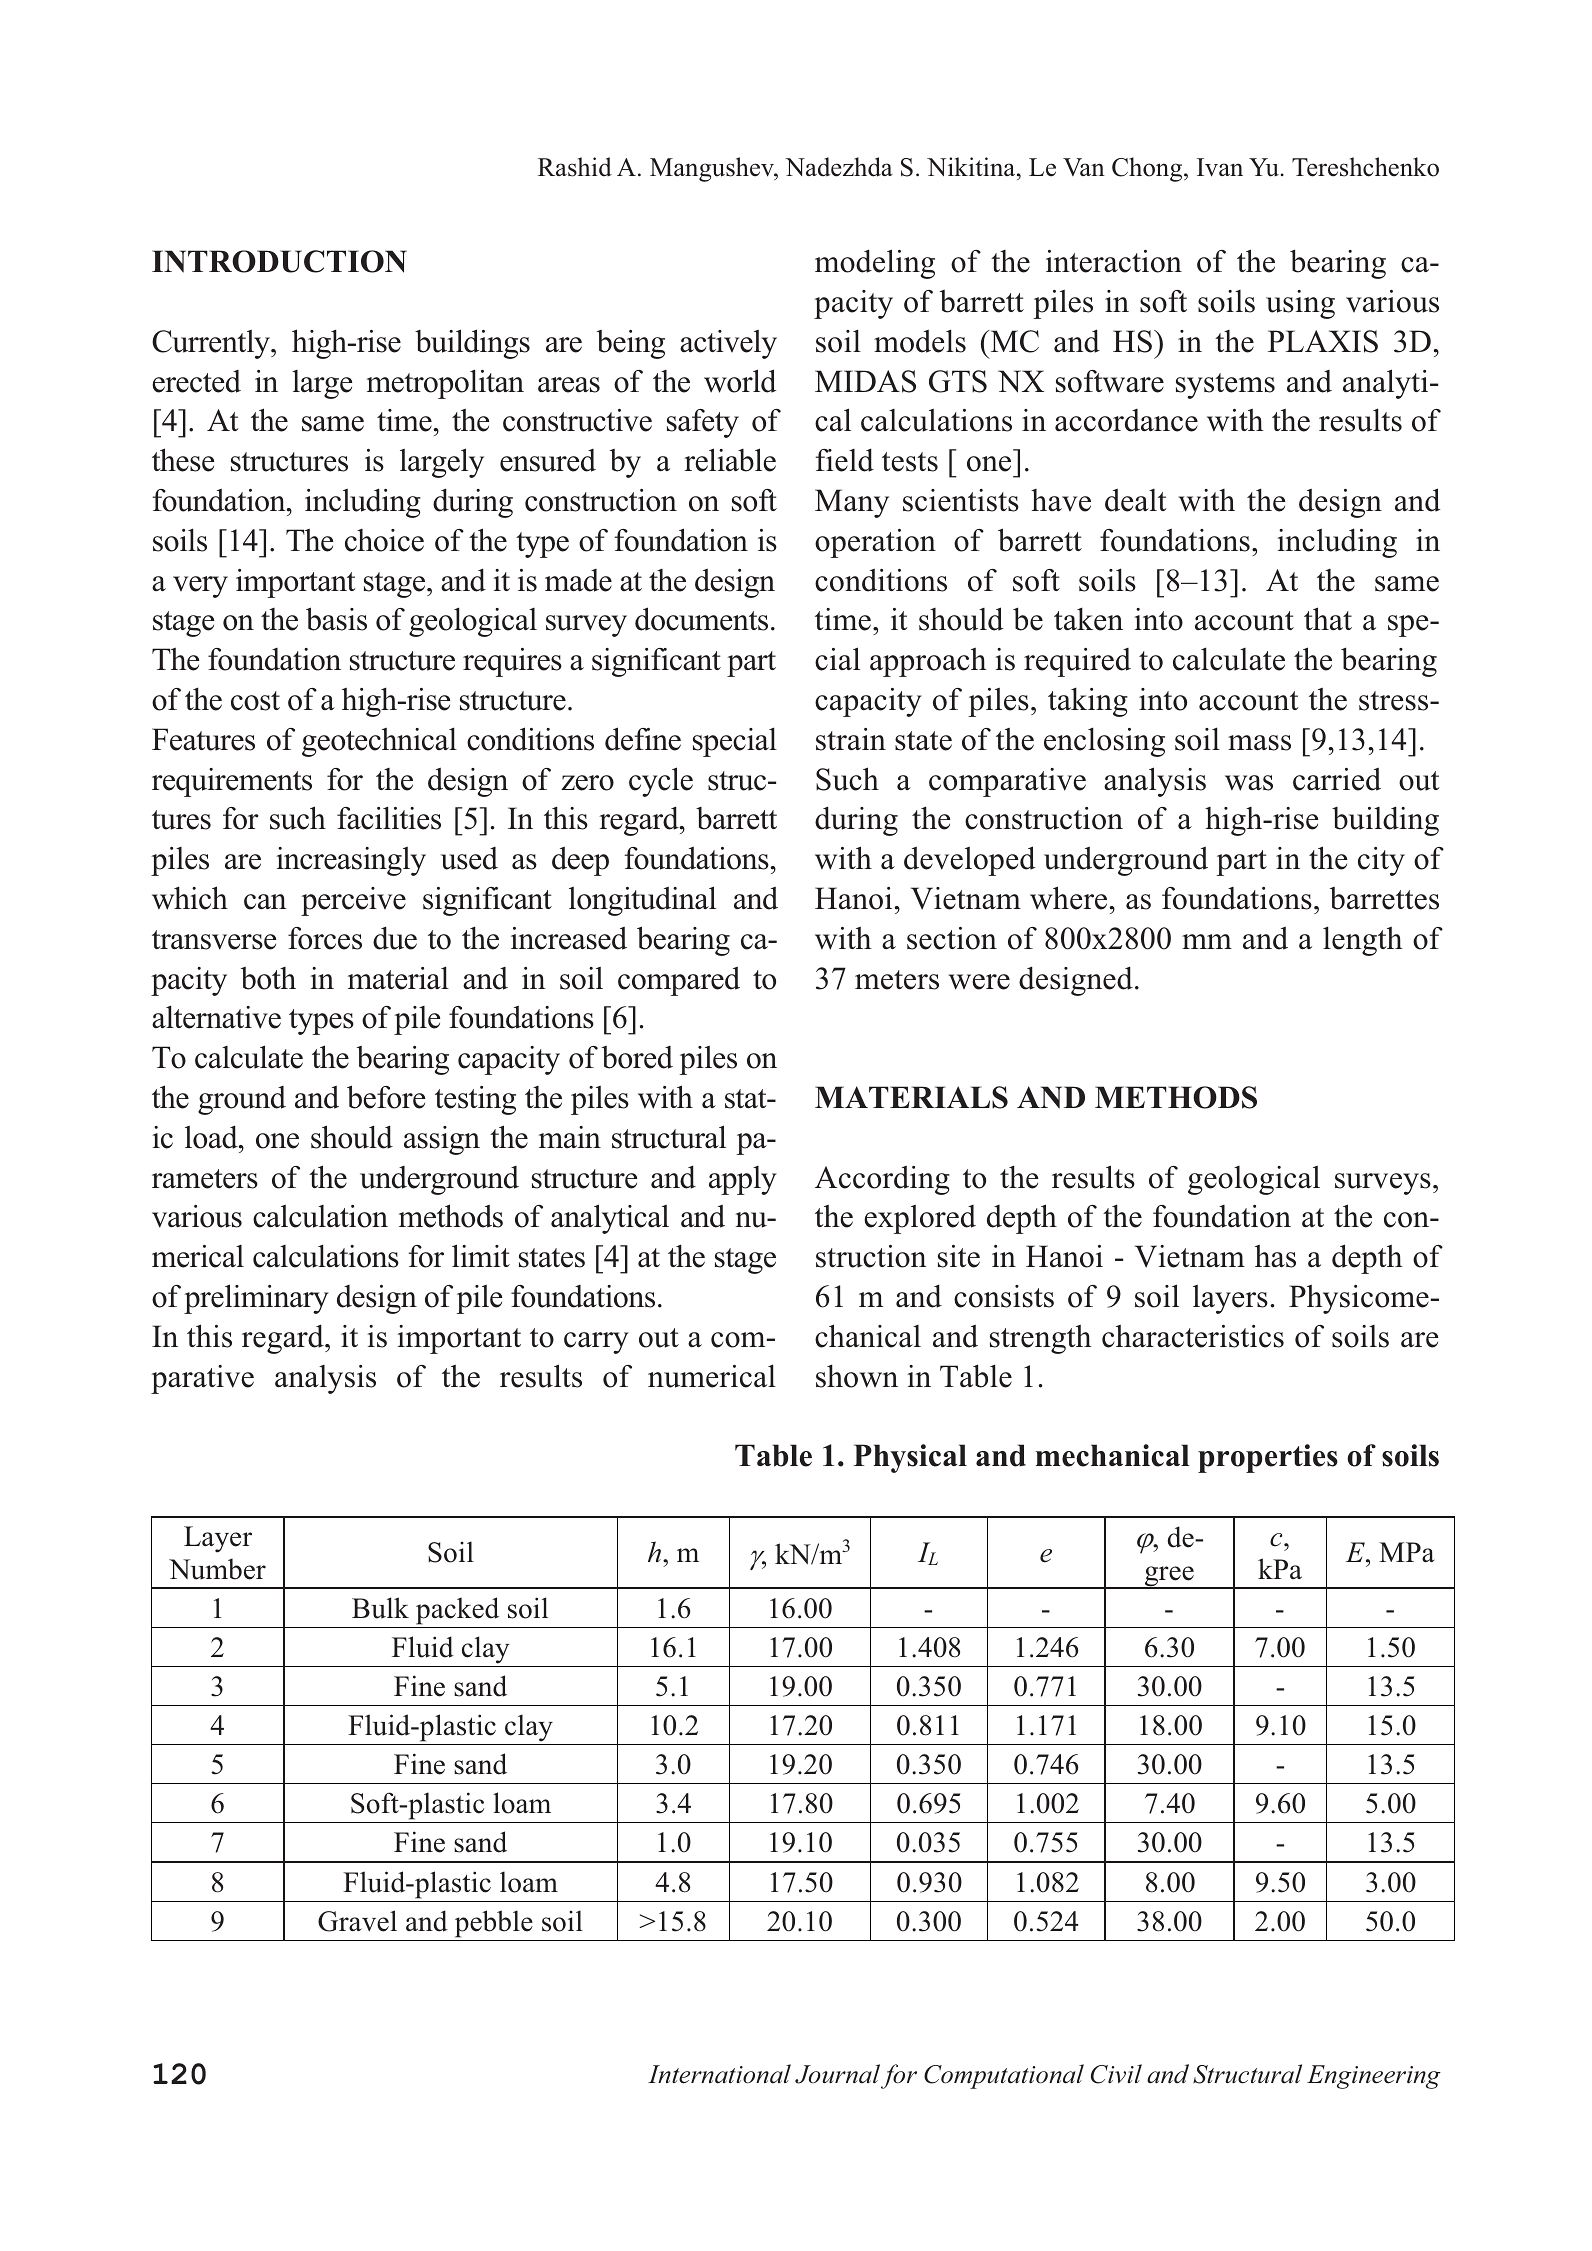 The image size is (1592, 2251). Describe the element at coordinates (386, 1097) in the document. I see `before` at that location.
